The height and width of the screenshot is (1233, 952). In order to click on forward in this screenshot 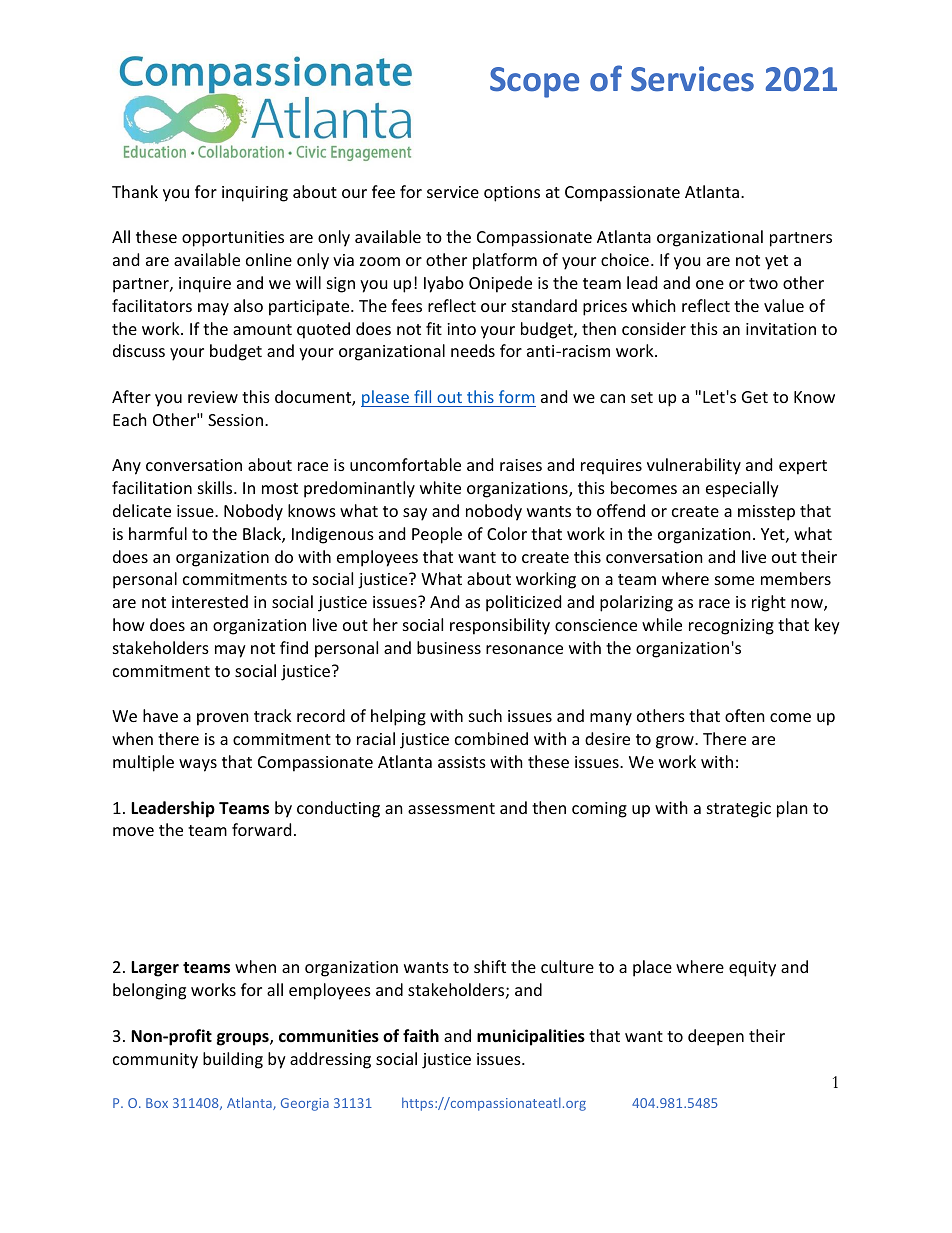, I will do `click(261, 829)`.
